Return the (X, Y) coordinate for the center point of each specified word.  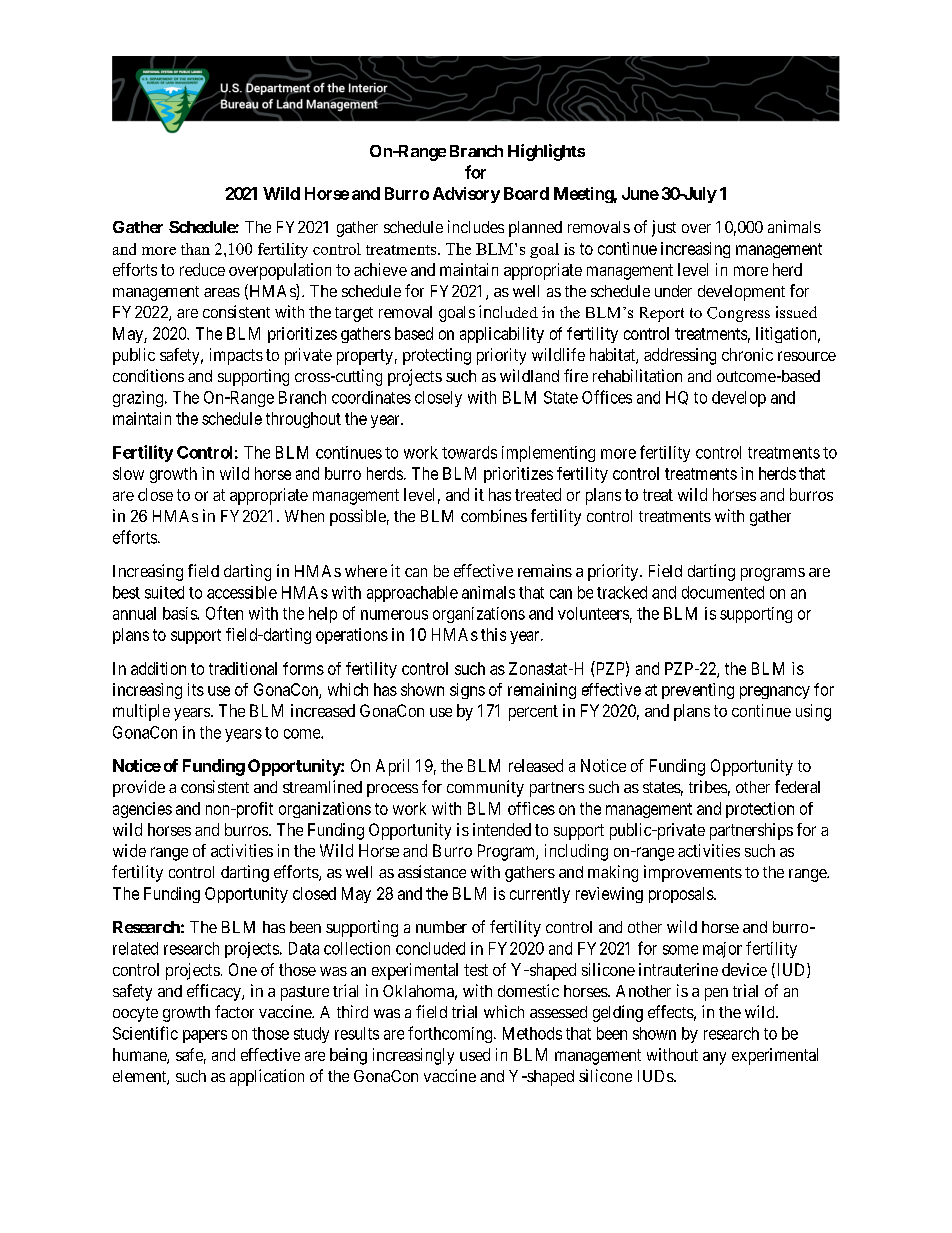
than (195, 249)
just (664, 228)
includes (476, 226)
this (493, 634)
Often (224, 613)
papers (205, 1036)
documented (723, 592)
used (475, 1054)
